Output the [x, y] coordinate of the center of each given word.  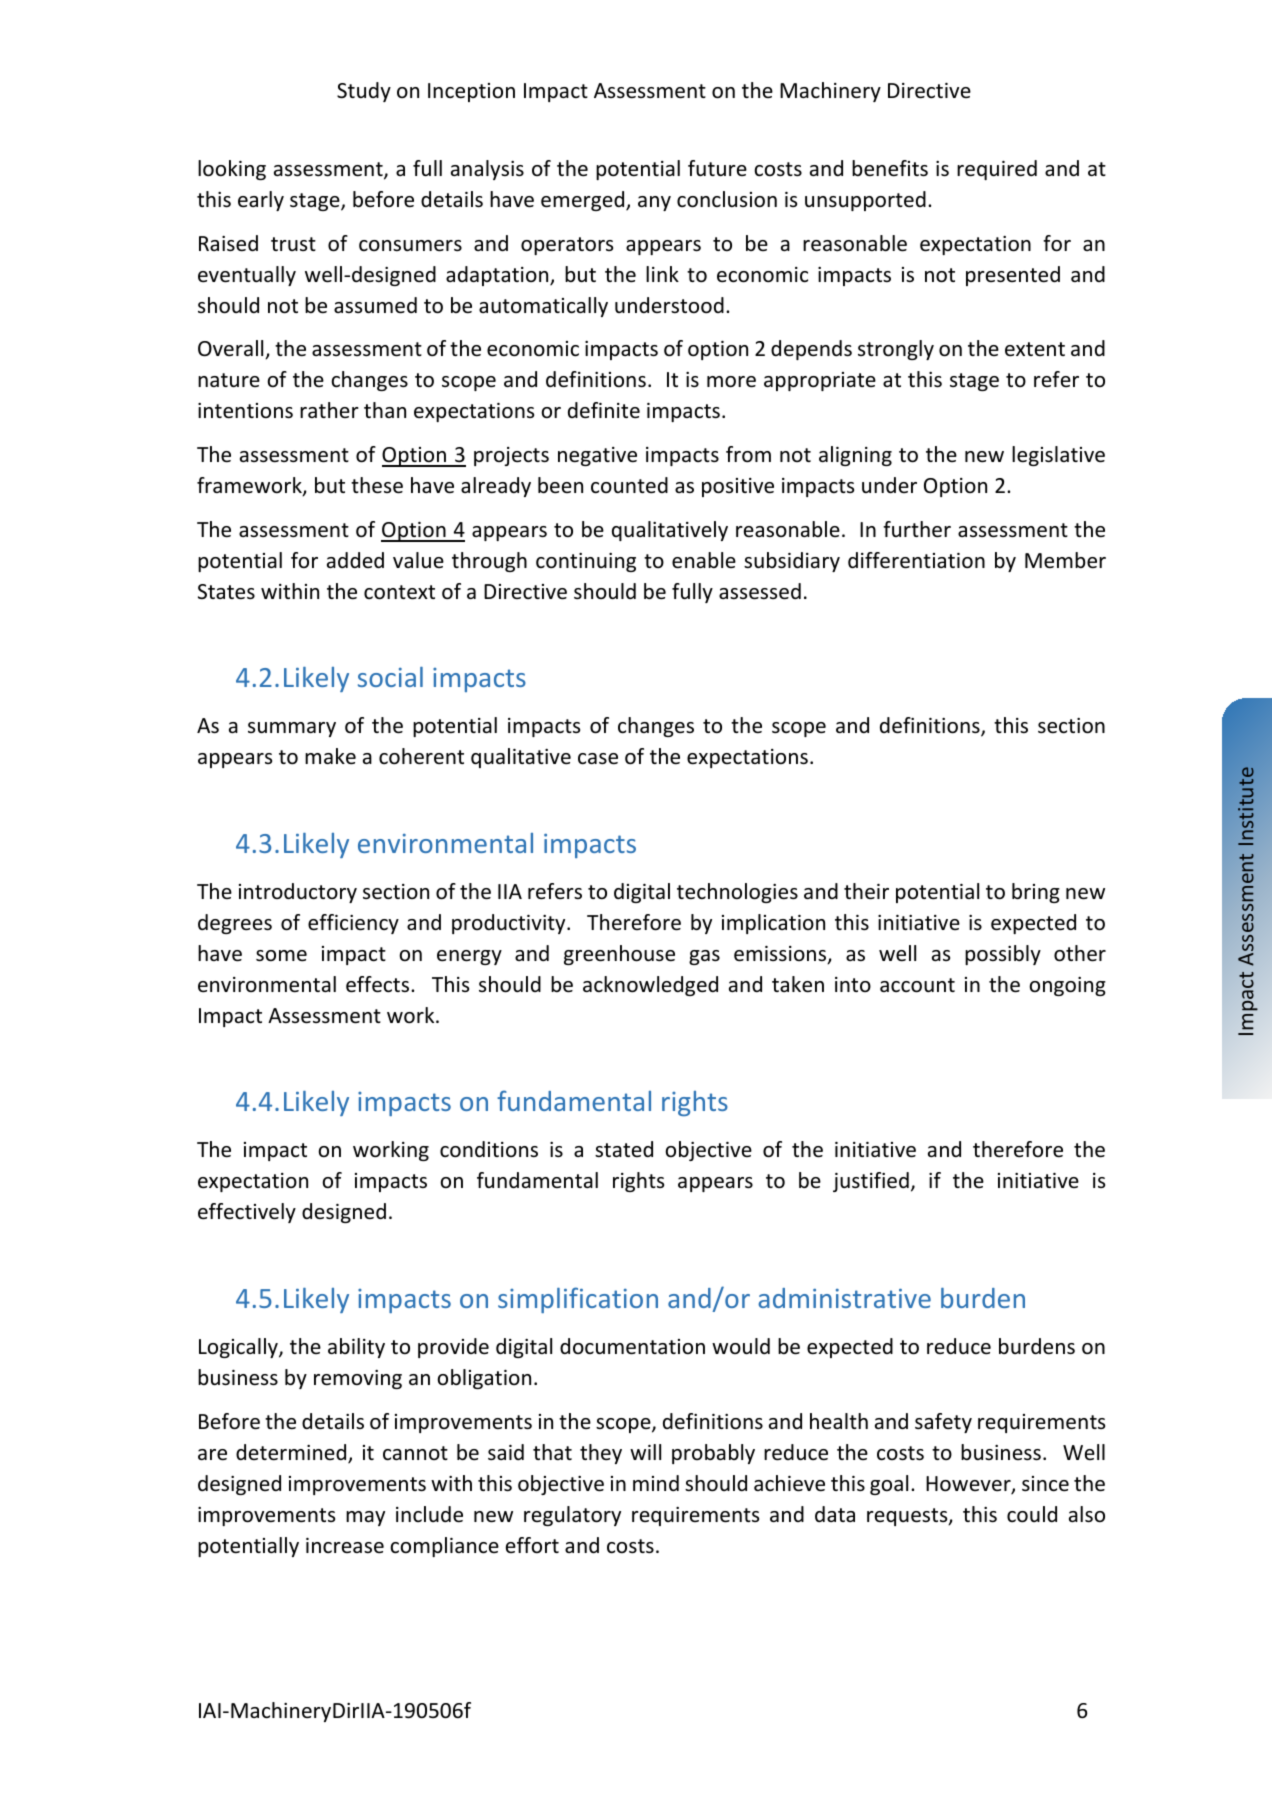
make [330, 756]
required [997, 170]
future [717, 168]
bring [1036, 893]
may [365, 1518]
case [598, 759]
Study [364, 92]
